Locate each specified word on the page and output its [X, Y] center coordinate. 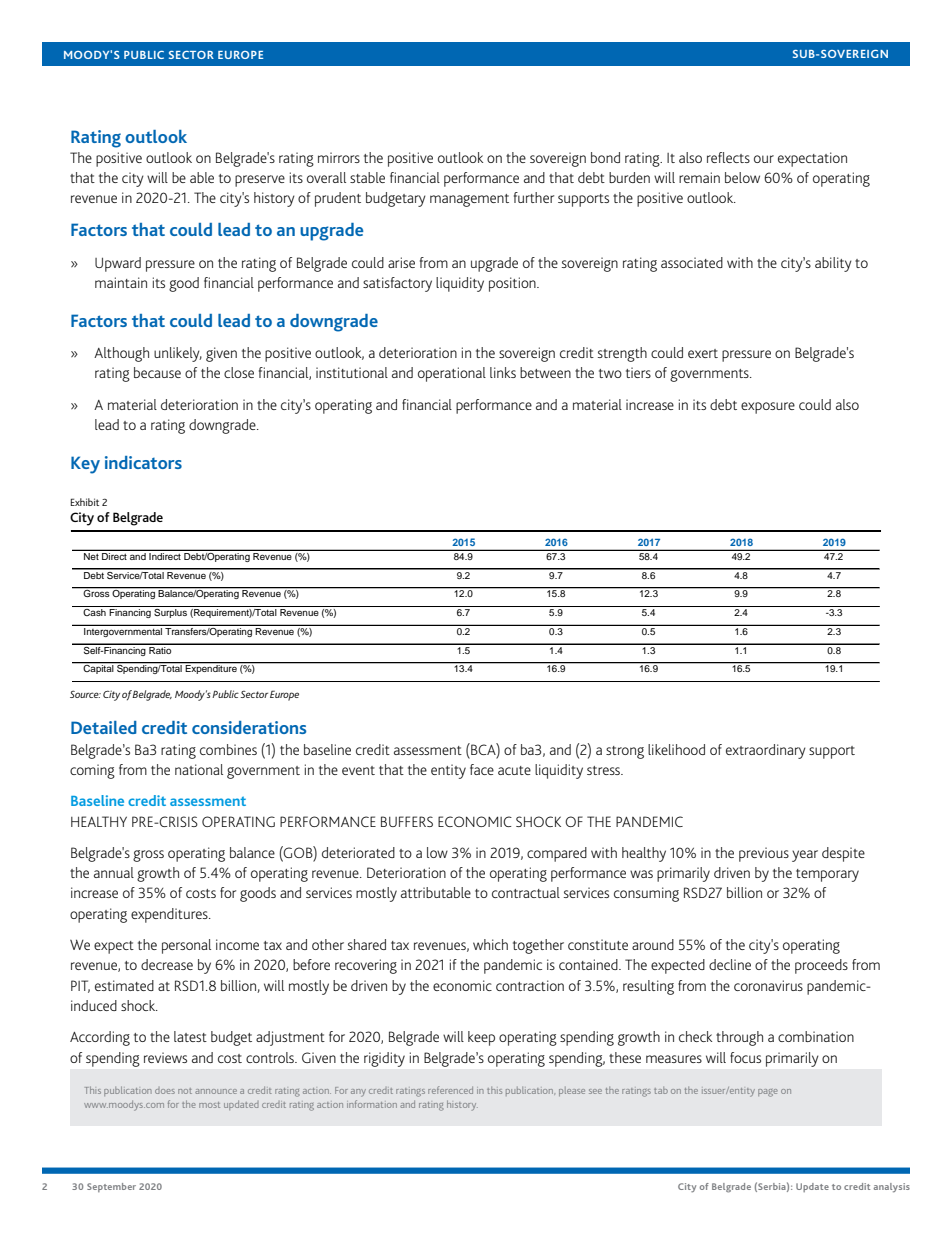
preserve [260, 181]
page [768, 1093]
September [111, 1187]
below [742, 177]
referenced [450, 1090]
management [469, 200]
